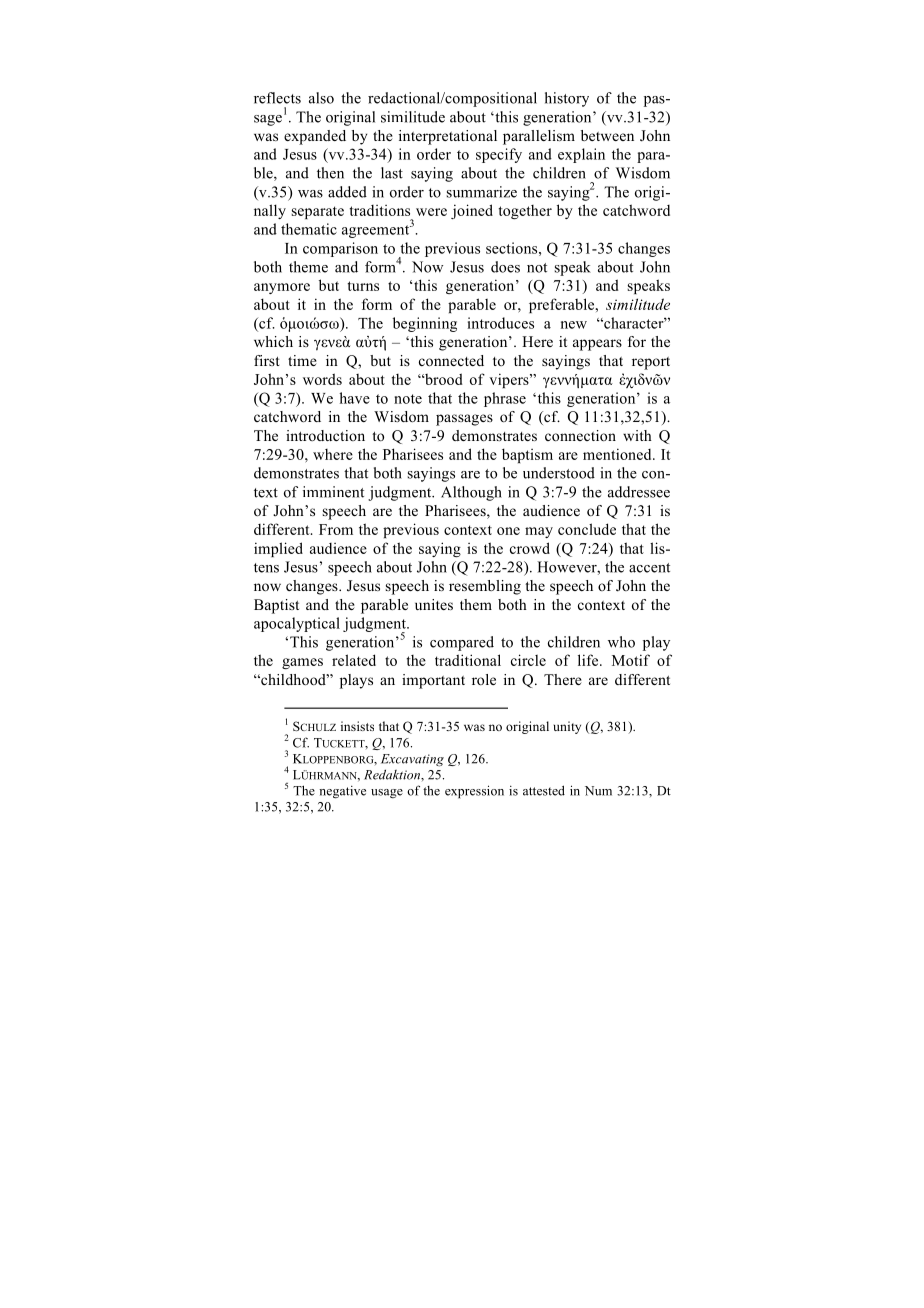  I want to click on negative, so click(342, 792).
